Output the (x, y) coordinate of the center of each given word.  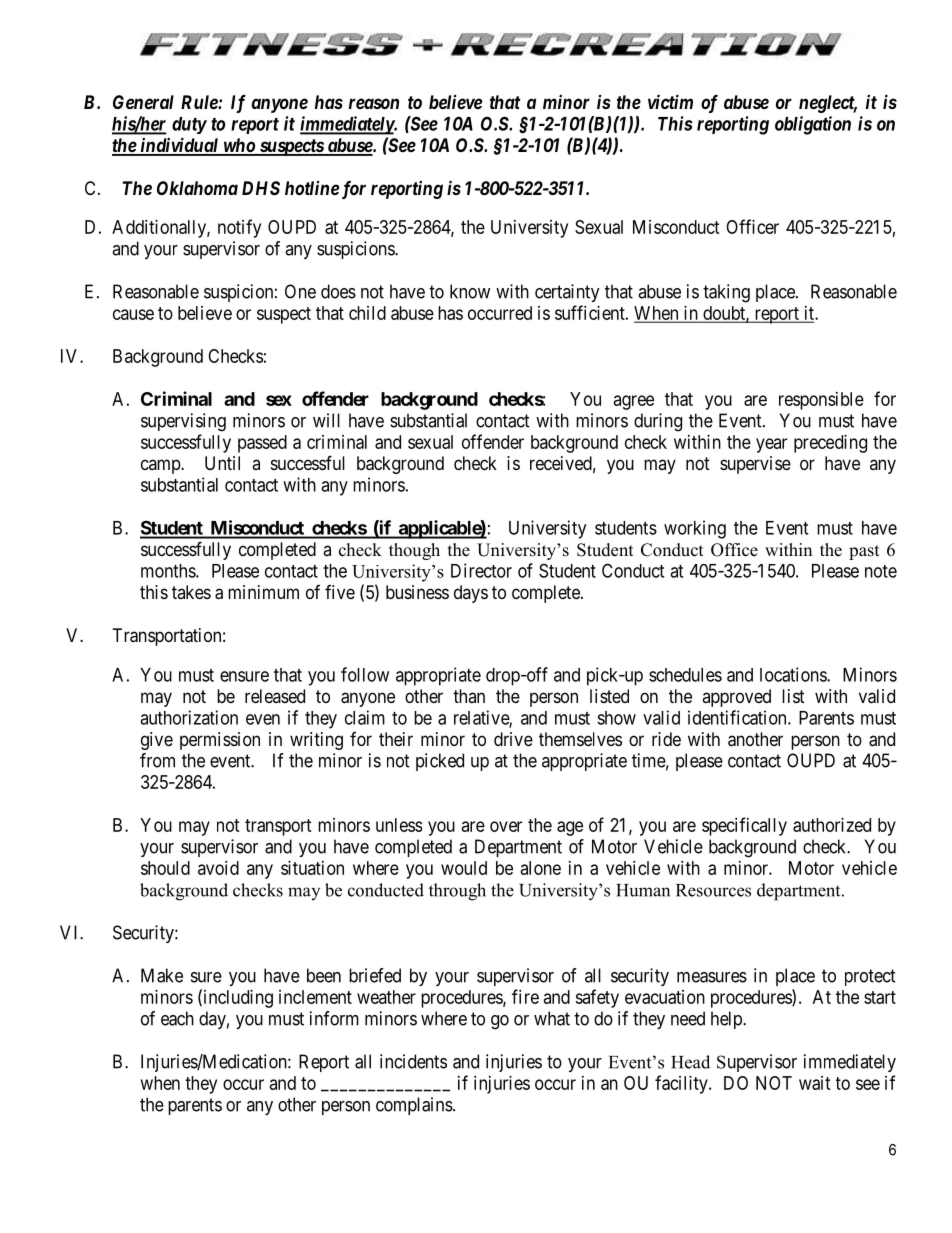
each (177, 1018)
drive (513, 739)
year (771, 445)
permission (220, 741)
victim (670, 101)
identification (738, 717)
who (239, 146)
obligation (813, 125)
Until (222, 463)
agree (634, 402)
